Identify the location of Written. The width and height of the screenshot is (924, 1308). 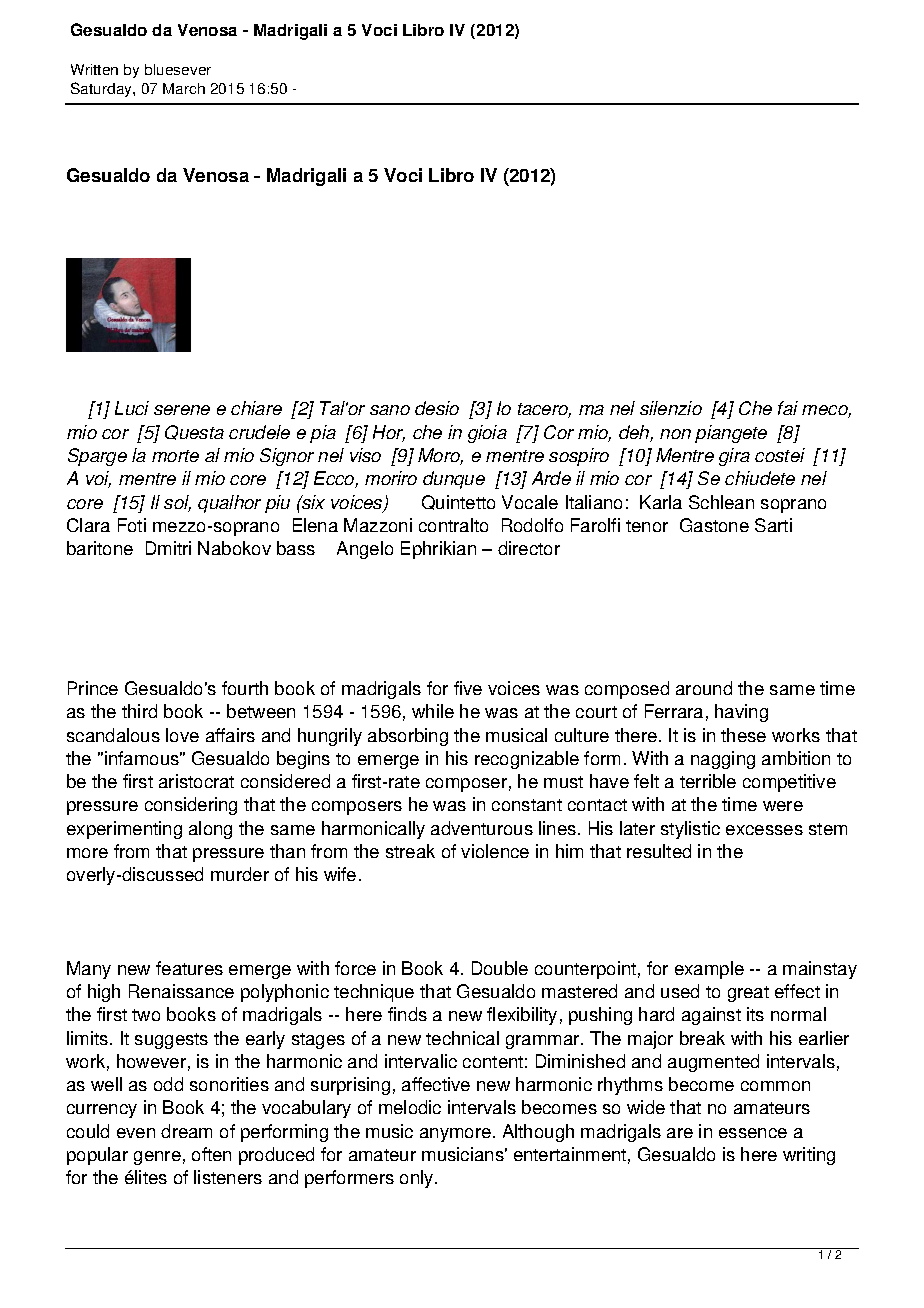
(94, 69).
